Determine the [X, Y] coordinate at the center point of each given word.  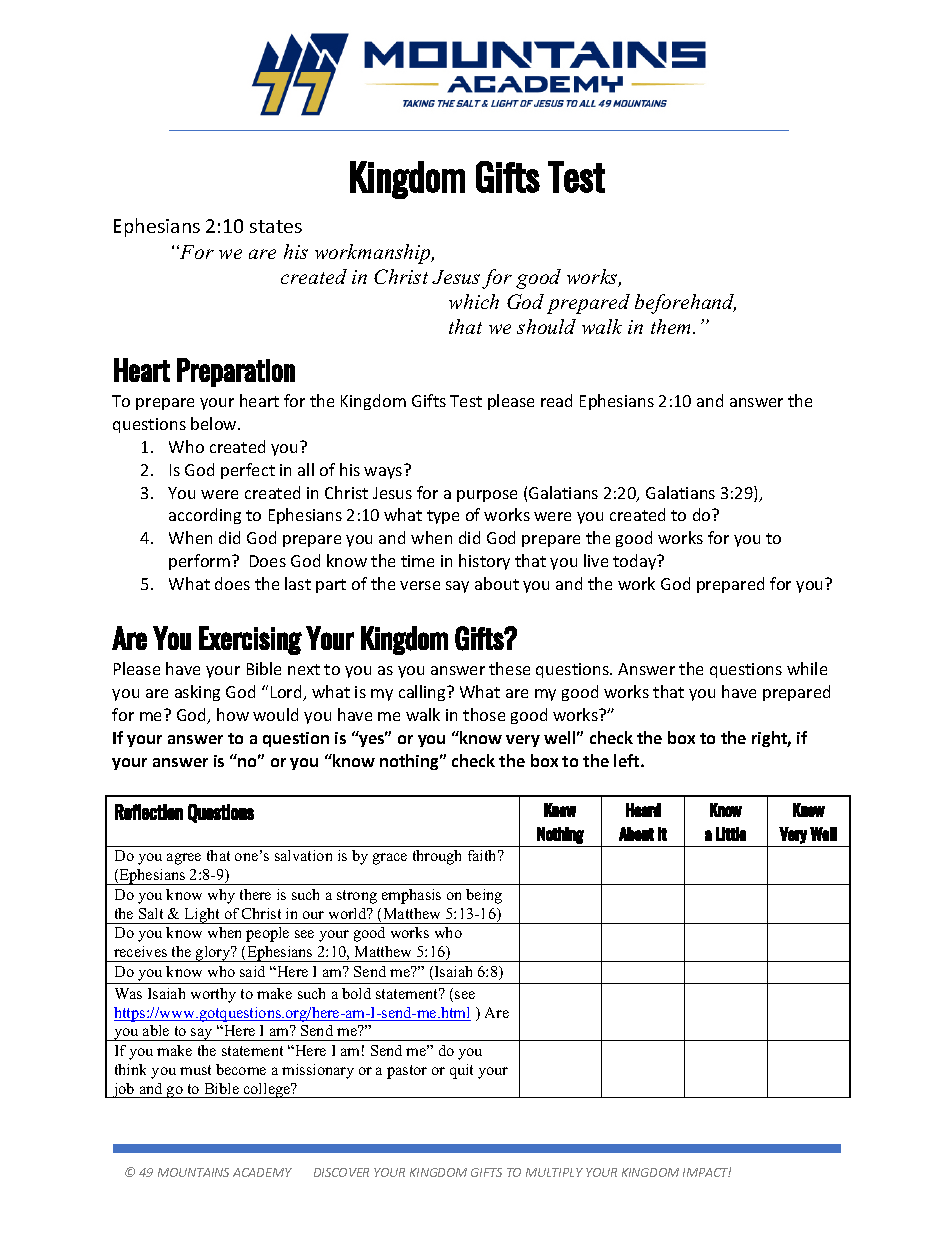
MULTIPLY [554, 1172]
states [276, 226]
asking [197, 693]
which [474, 301]
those [484, 714]
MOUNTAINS [193, 1172]
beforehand [685, 304]
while [807, 668]
